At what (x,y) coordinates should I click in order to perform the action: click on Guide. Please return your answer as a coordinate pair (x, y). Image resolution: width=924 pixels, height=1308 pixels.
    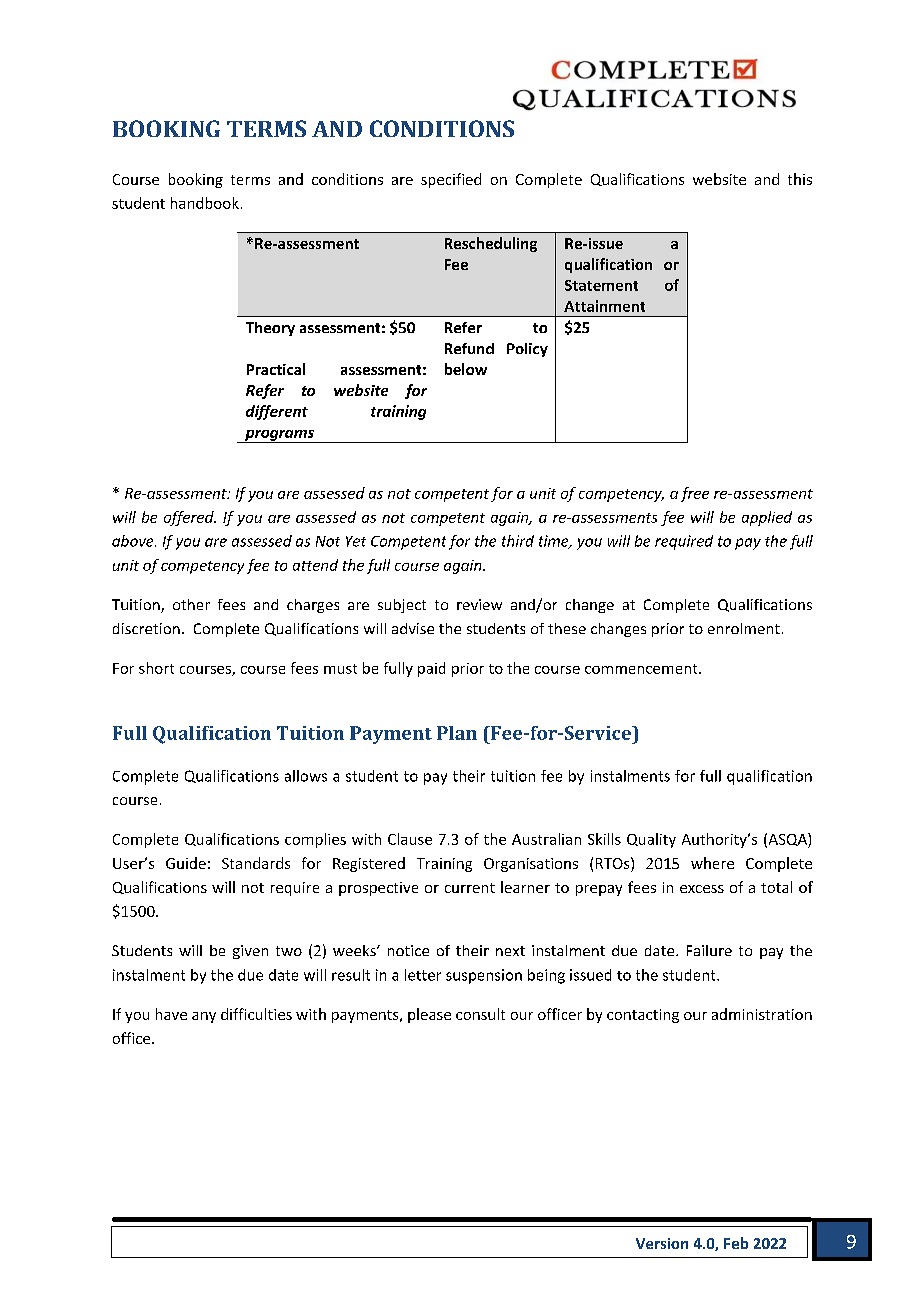
    Looking at the image, I should click on (186, 863).
